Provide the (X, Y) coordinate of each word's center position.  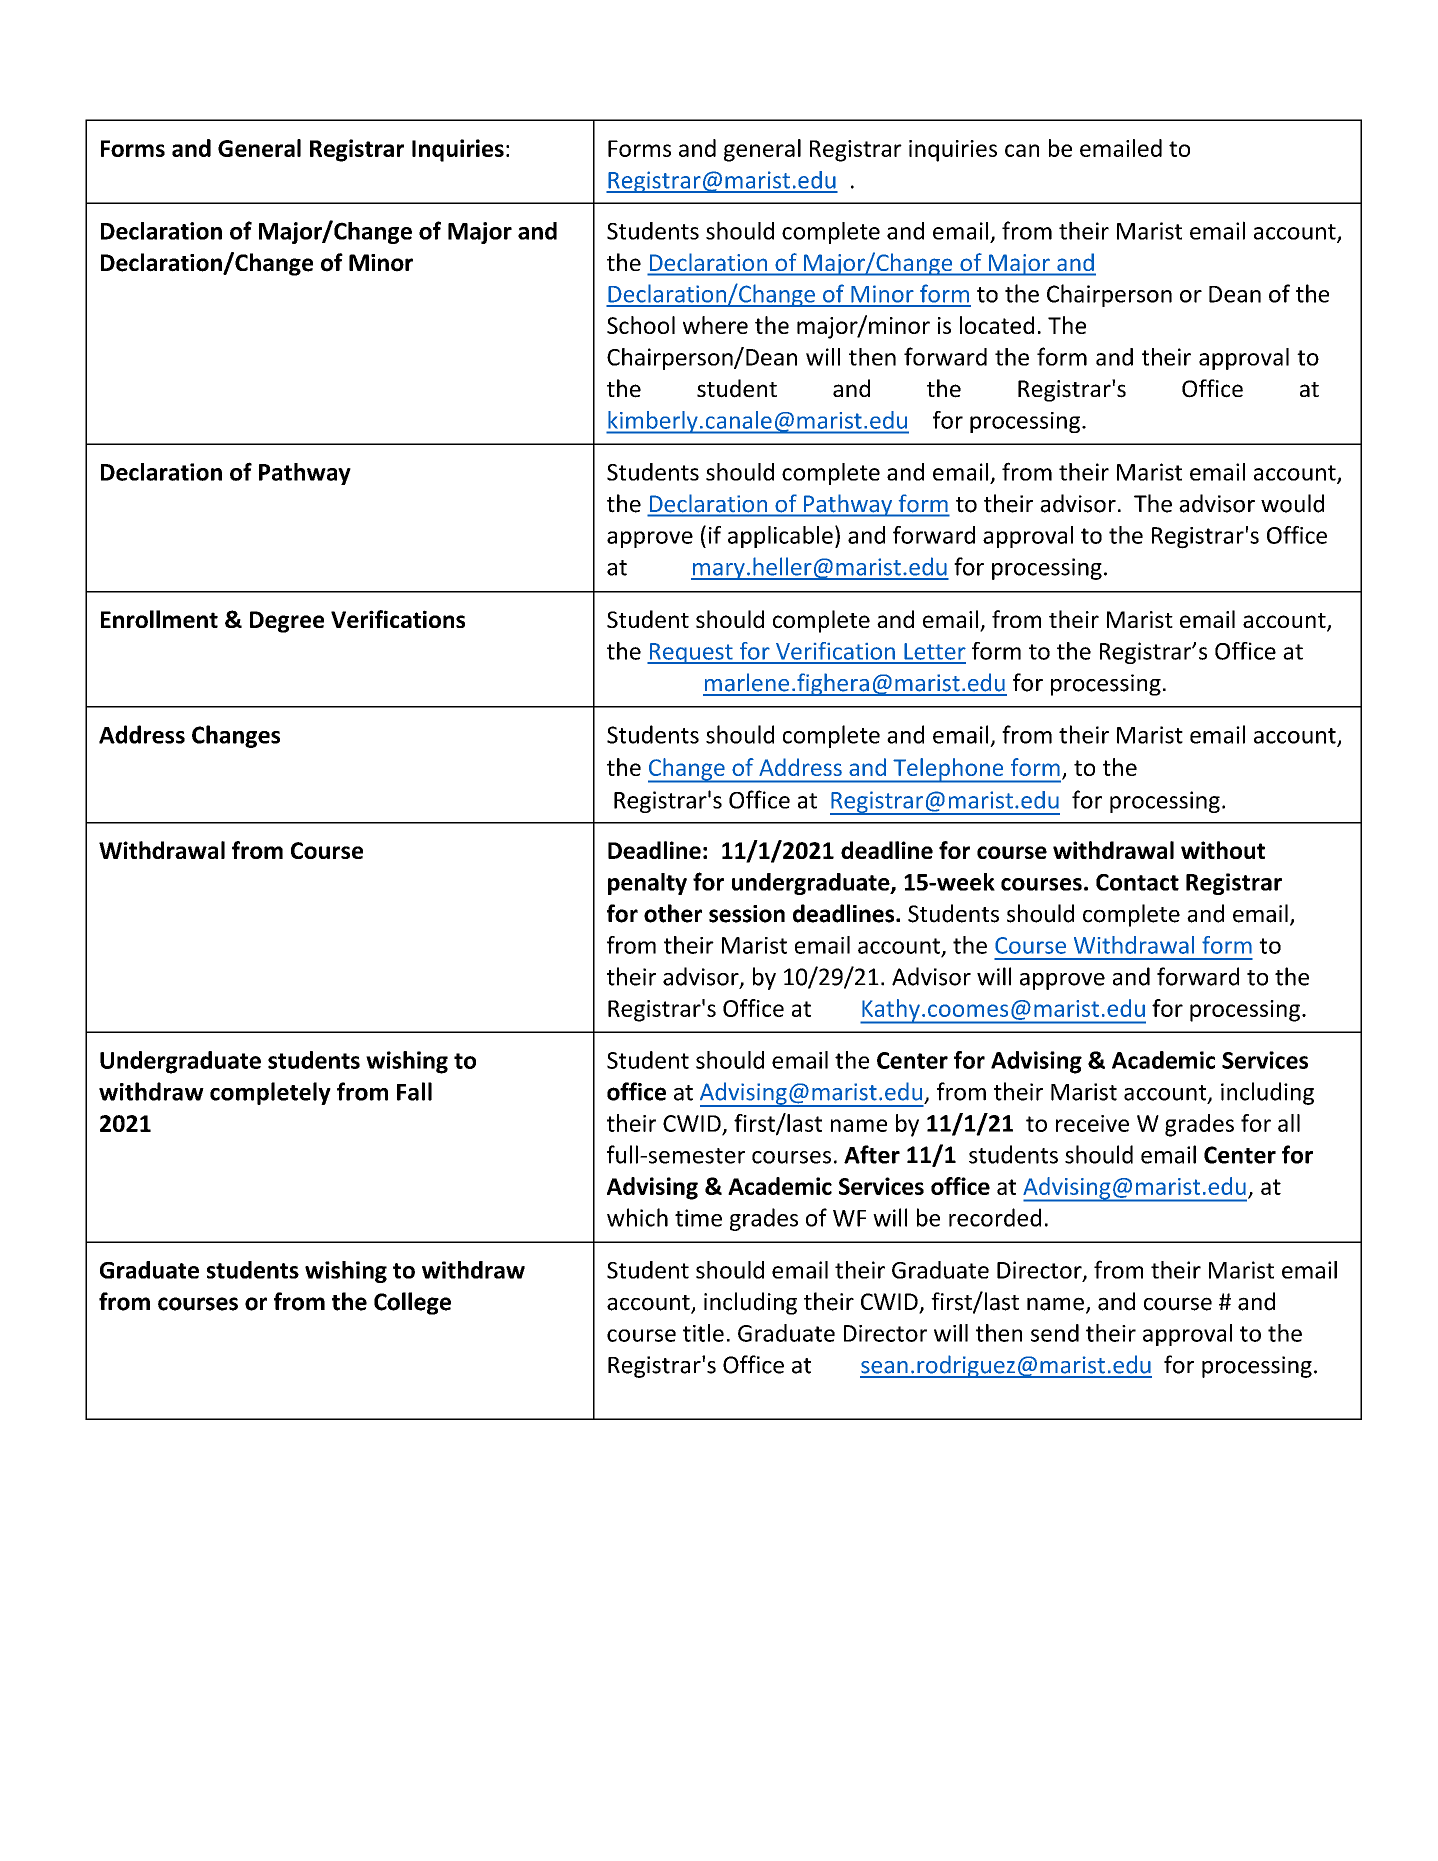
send (1055, 1333)
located (997, 325)
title (703, 1333)
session (747, 914)
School (641, 325)
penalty (647, 884)
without (1223, 850)
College (412, 1303)
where (715, 325)
